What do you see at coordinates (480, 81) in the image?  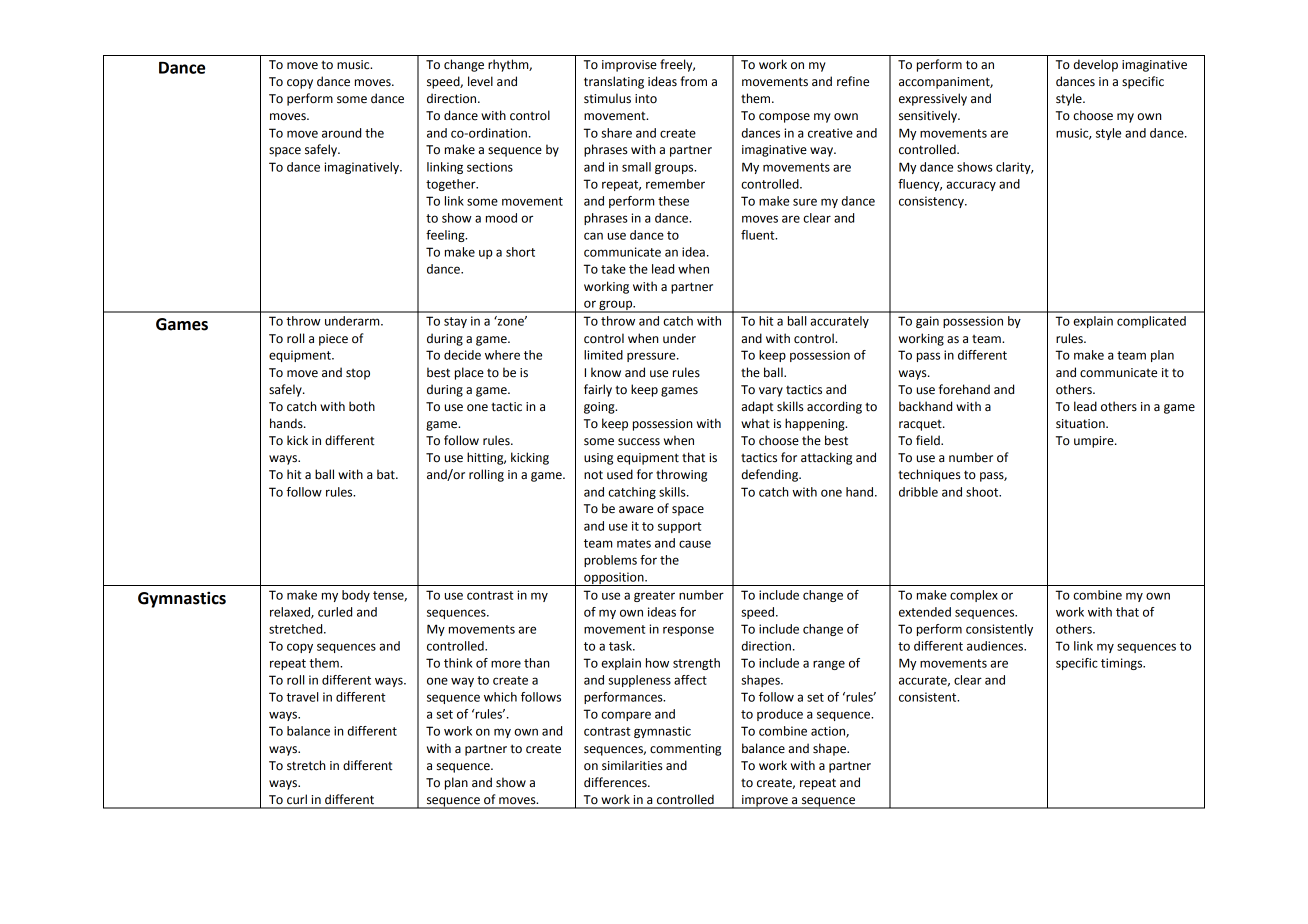 I see `level` at bounding box center [480, 81].
